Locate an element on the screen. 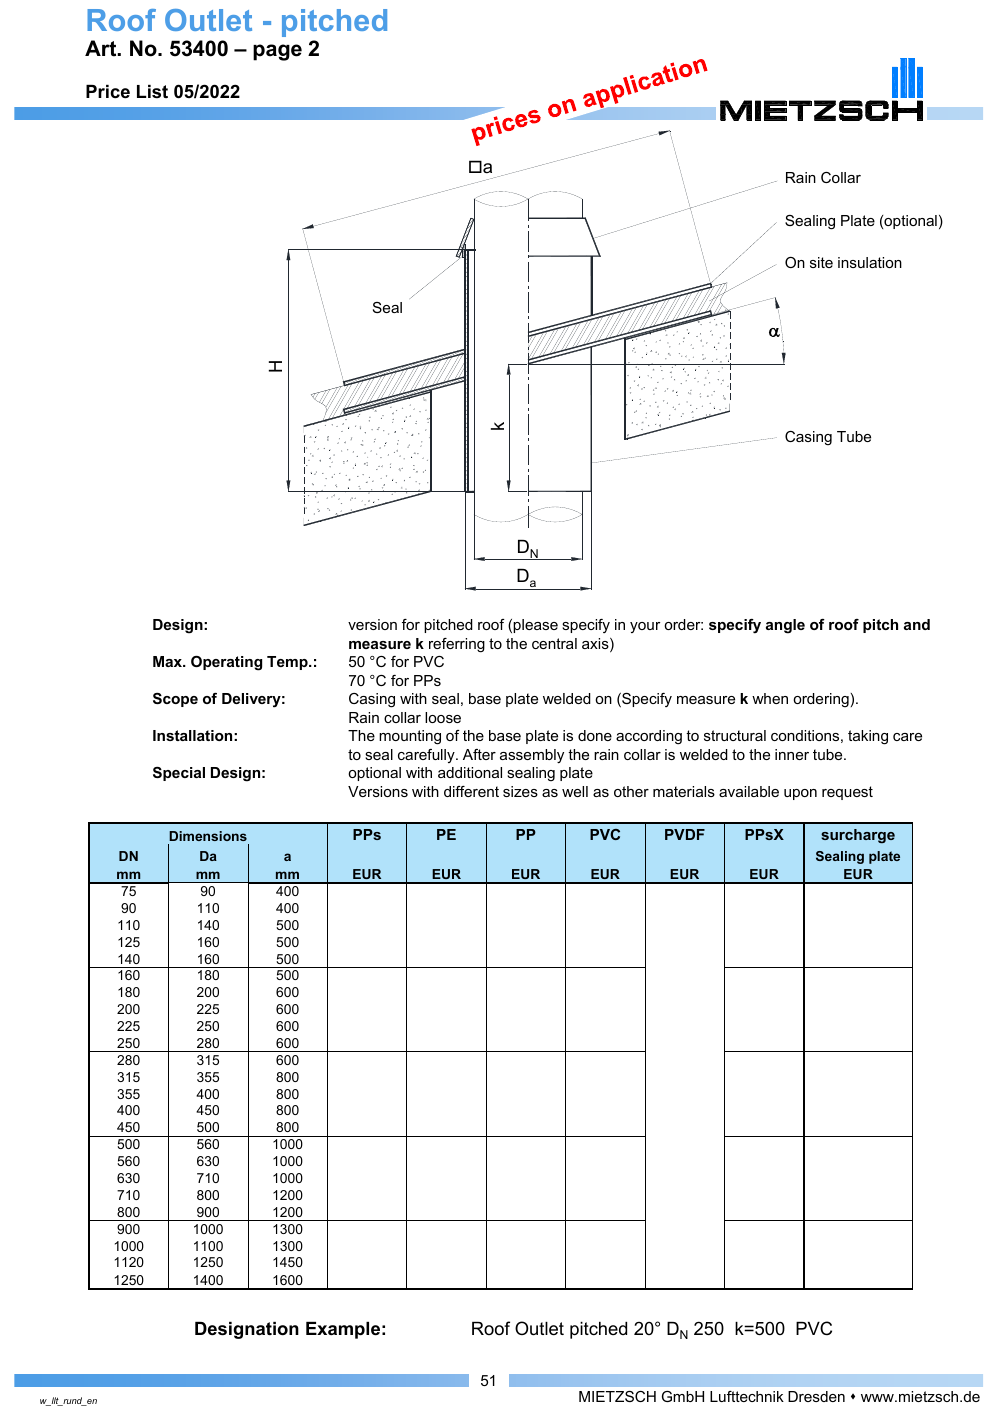  PVDF is located at coordinates (685, 834).
